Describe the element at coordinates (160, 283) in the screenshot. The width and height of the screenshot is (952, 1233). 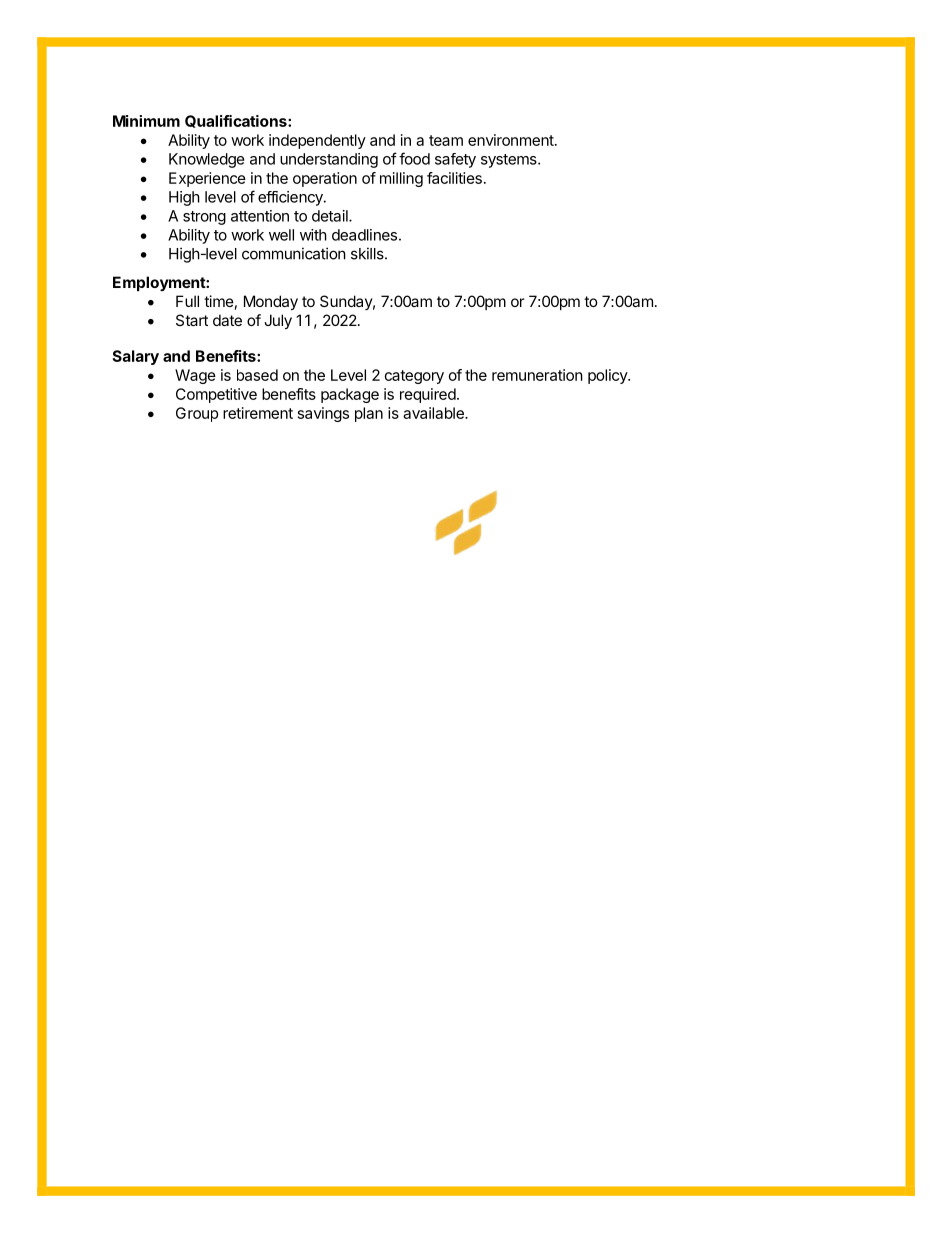
I see `Employment` at that location.
